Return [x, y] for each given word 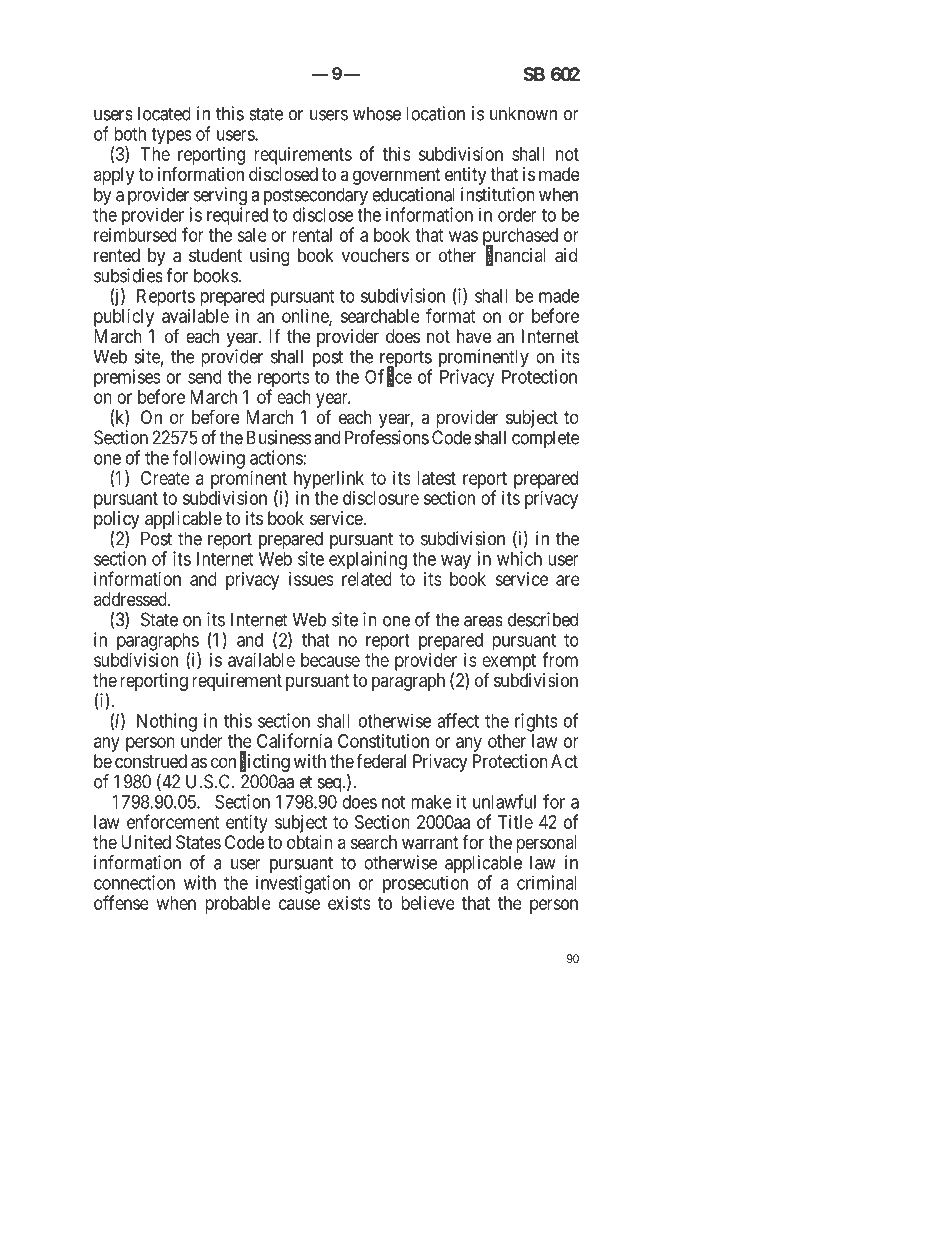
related [367, 579]
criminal [546, 882]
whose [377, 113]
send [205, 377]
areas [483, 621]
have [474, 336]
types [171, 136]
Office [388, 377]
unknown [523, 113]
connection [134, 882]
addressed [131, 599]
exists [349, 903]
